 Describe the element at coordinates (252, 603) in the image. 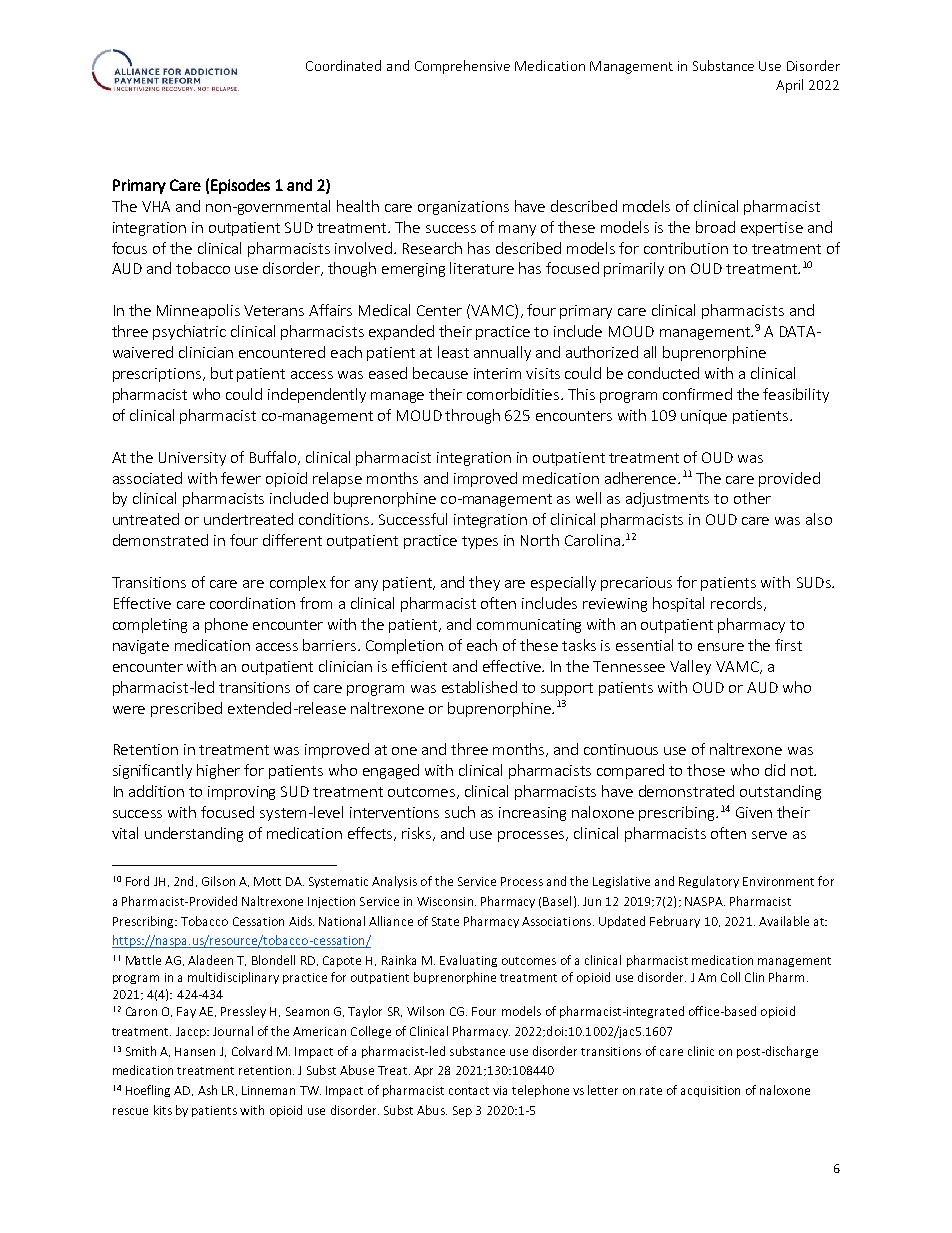

I see `coordination` at that location.
